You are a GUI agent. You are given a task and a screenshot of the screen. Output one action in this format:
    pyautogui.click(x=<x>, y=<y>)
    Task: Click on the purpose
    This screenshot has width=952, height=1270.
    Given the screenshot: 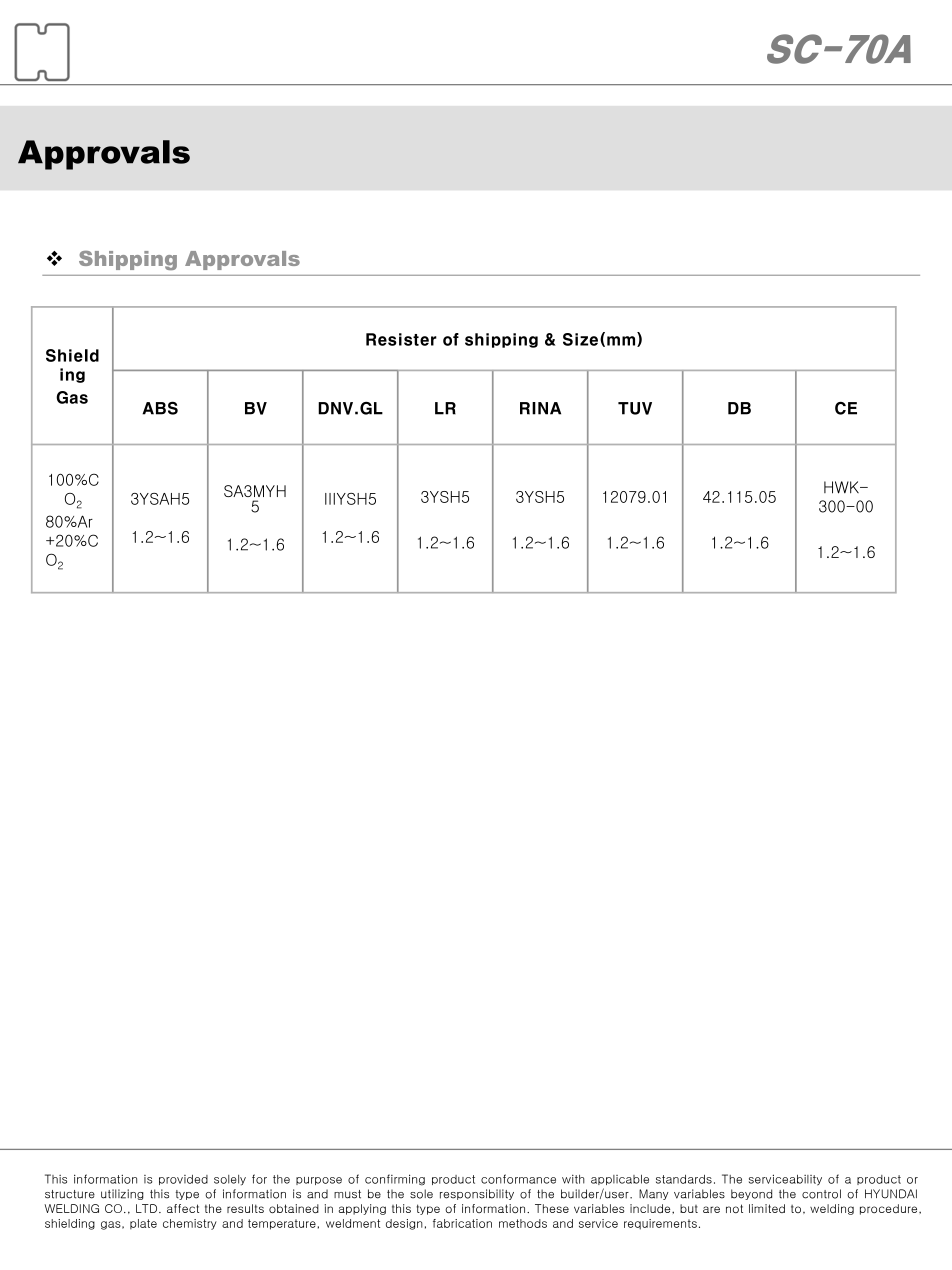 What is the action you would take?
    pyautogui.click(x=319, y=1181)
